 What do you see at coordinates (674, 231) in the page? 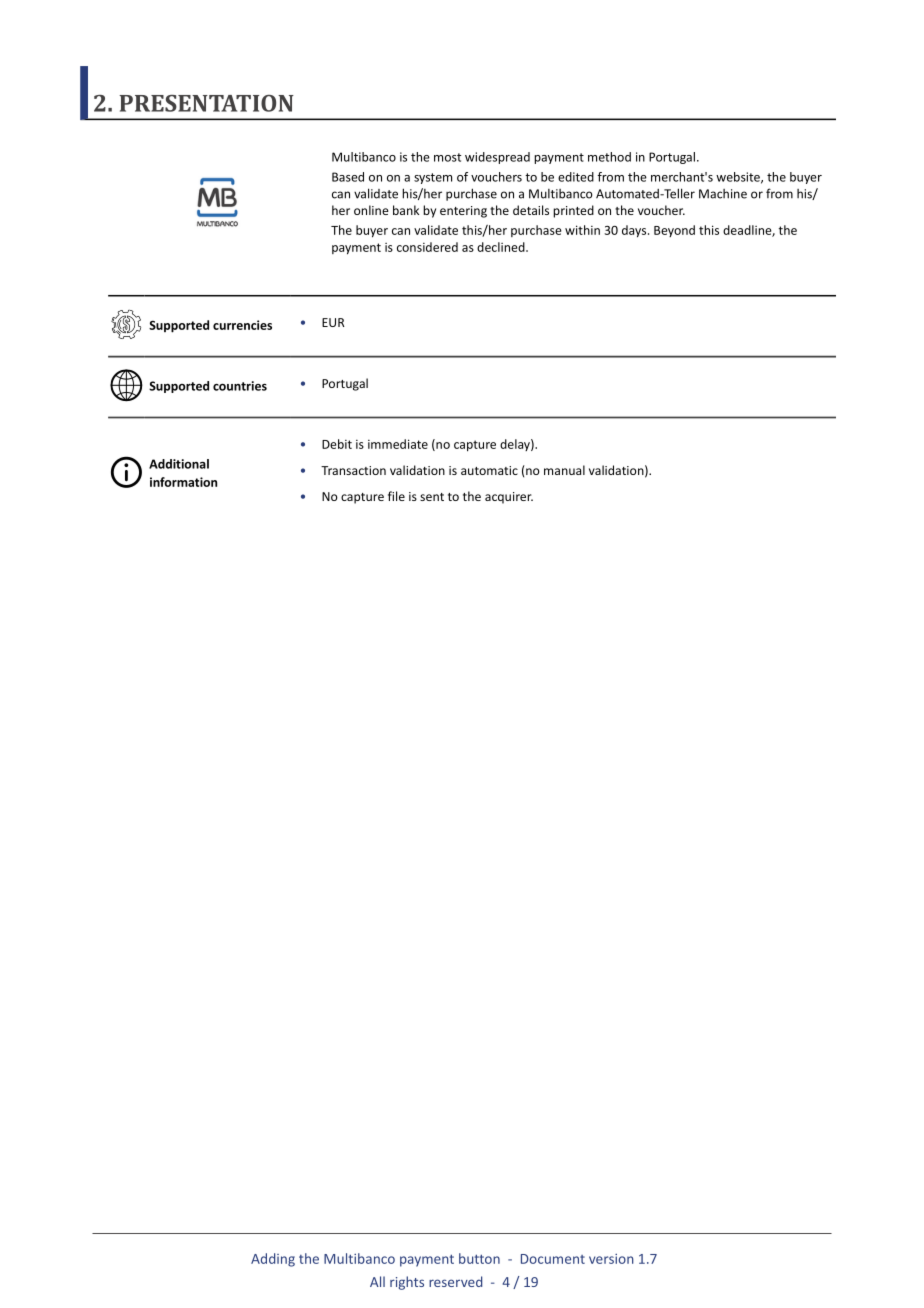
I see `Beyond` at bounding box center [674, 231].
